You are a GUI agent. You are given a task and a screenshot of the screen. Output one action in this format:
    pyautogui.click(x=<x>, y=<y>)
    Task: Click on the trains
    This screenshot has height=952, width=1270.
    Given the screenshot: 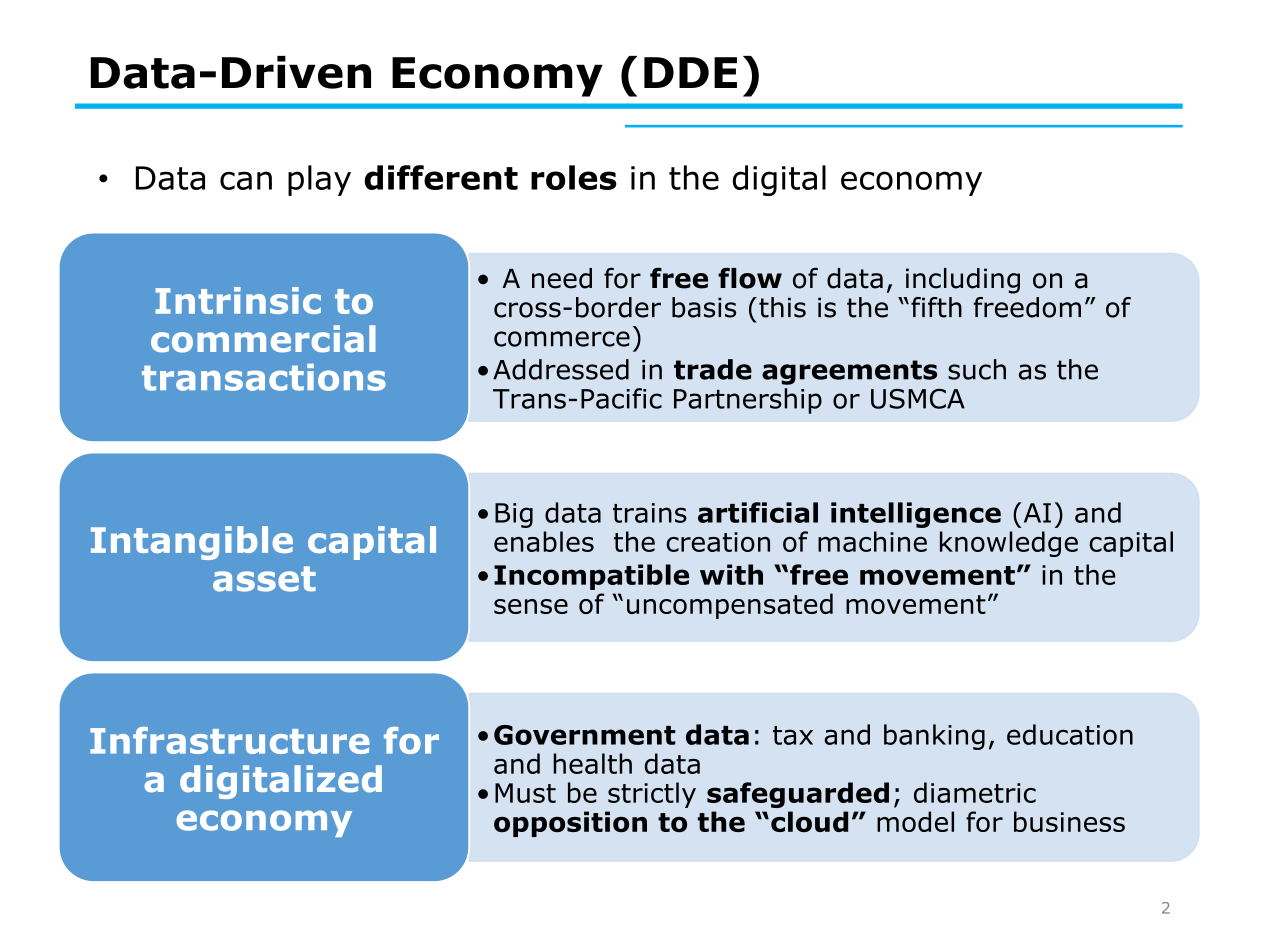 What is the action you would take?
    pyautogui.click(x=650, y=513)
